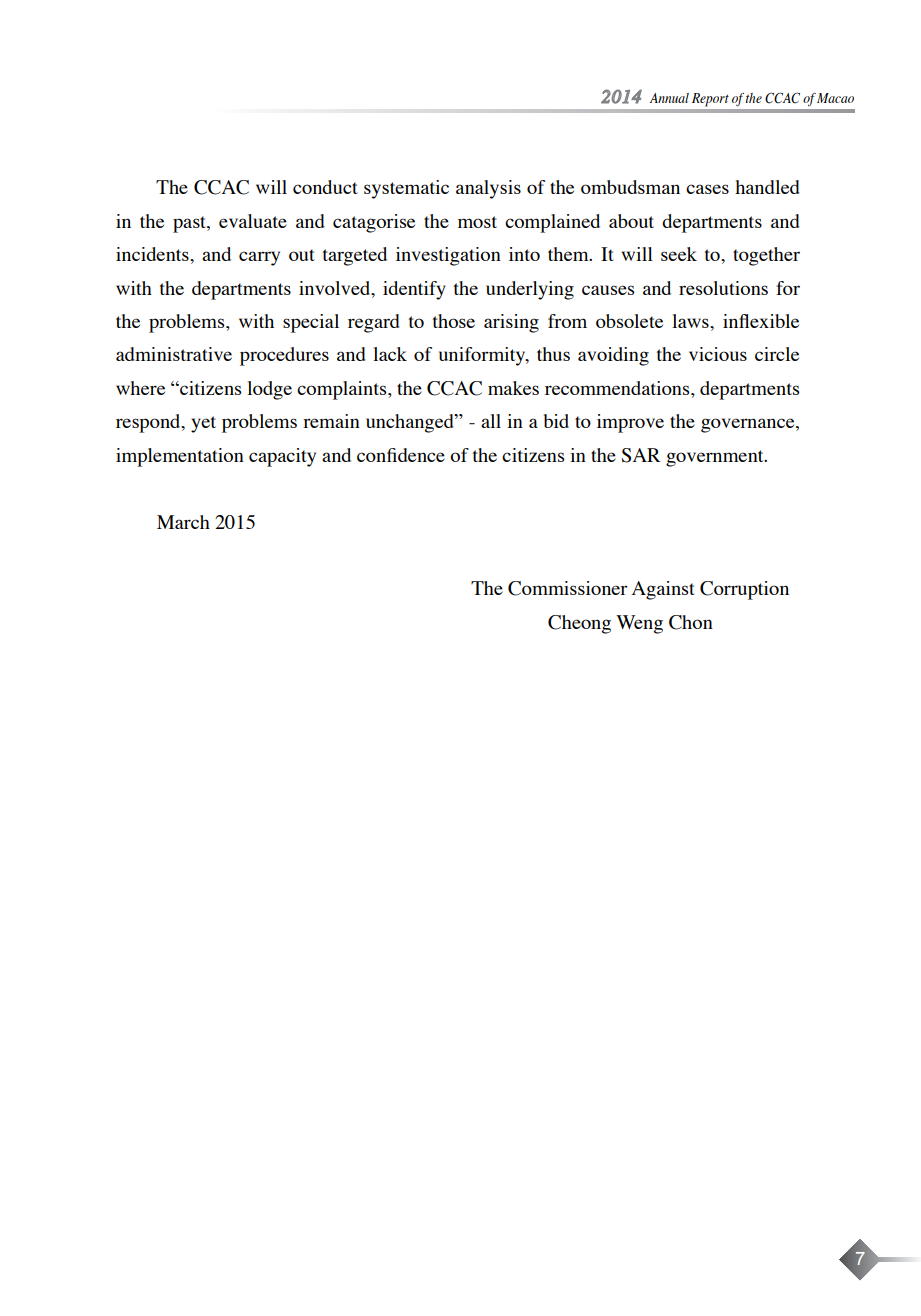 The height and width of the screenshot is (1316, 921). What do you see at coordinates (767, 187) in the screenshot?
I see `handled` at bounding box center [767, 187].
